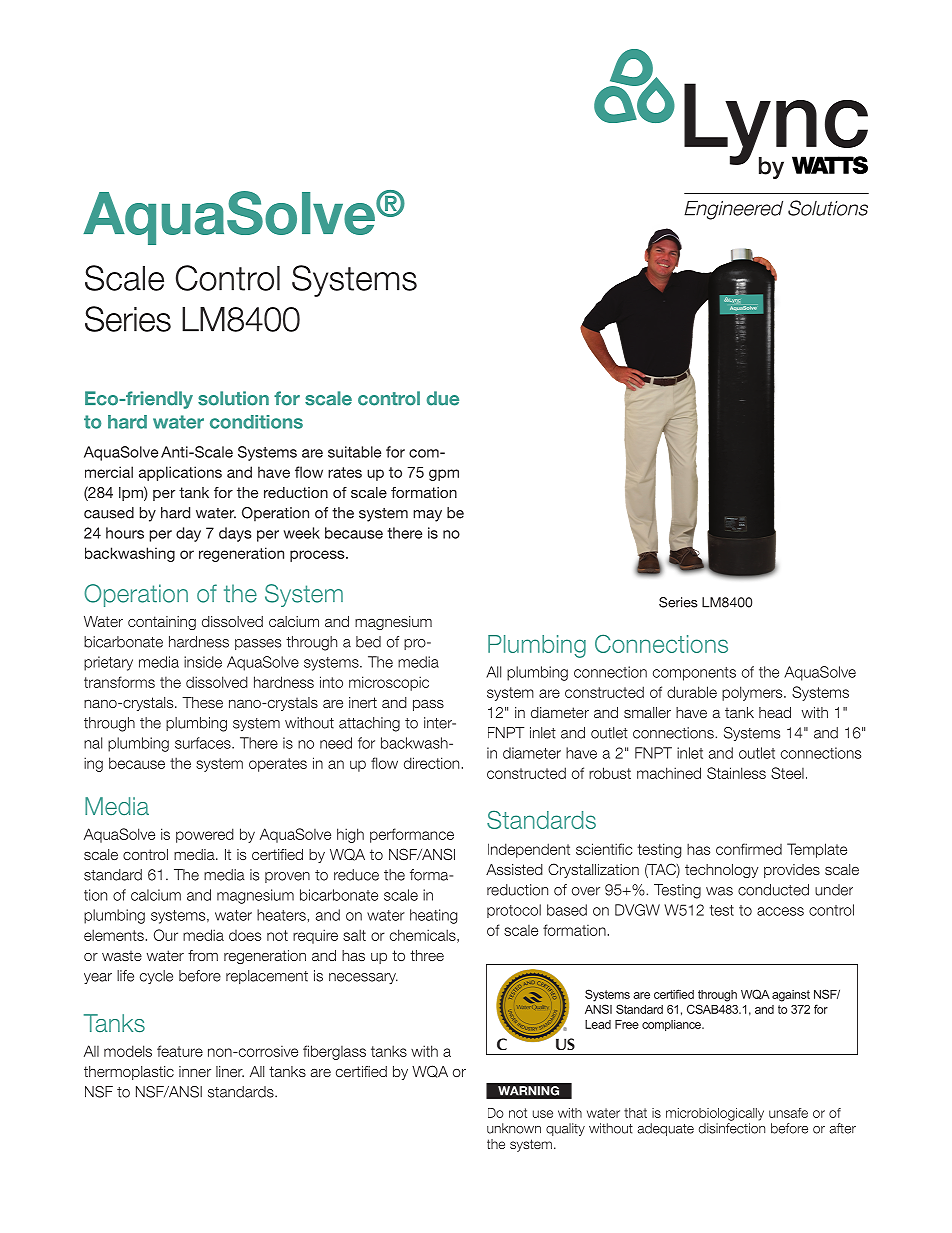 This document has width=952, height=1233. Describe the element at coordinates (443, 398) in the document. I see `due` at that location.
